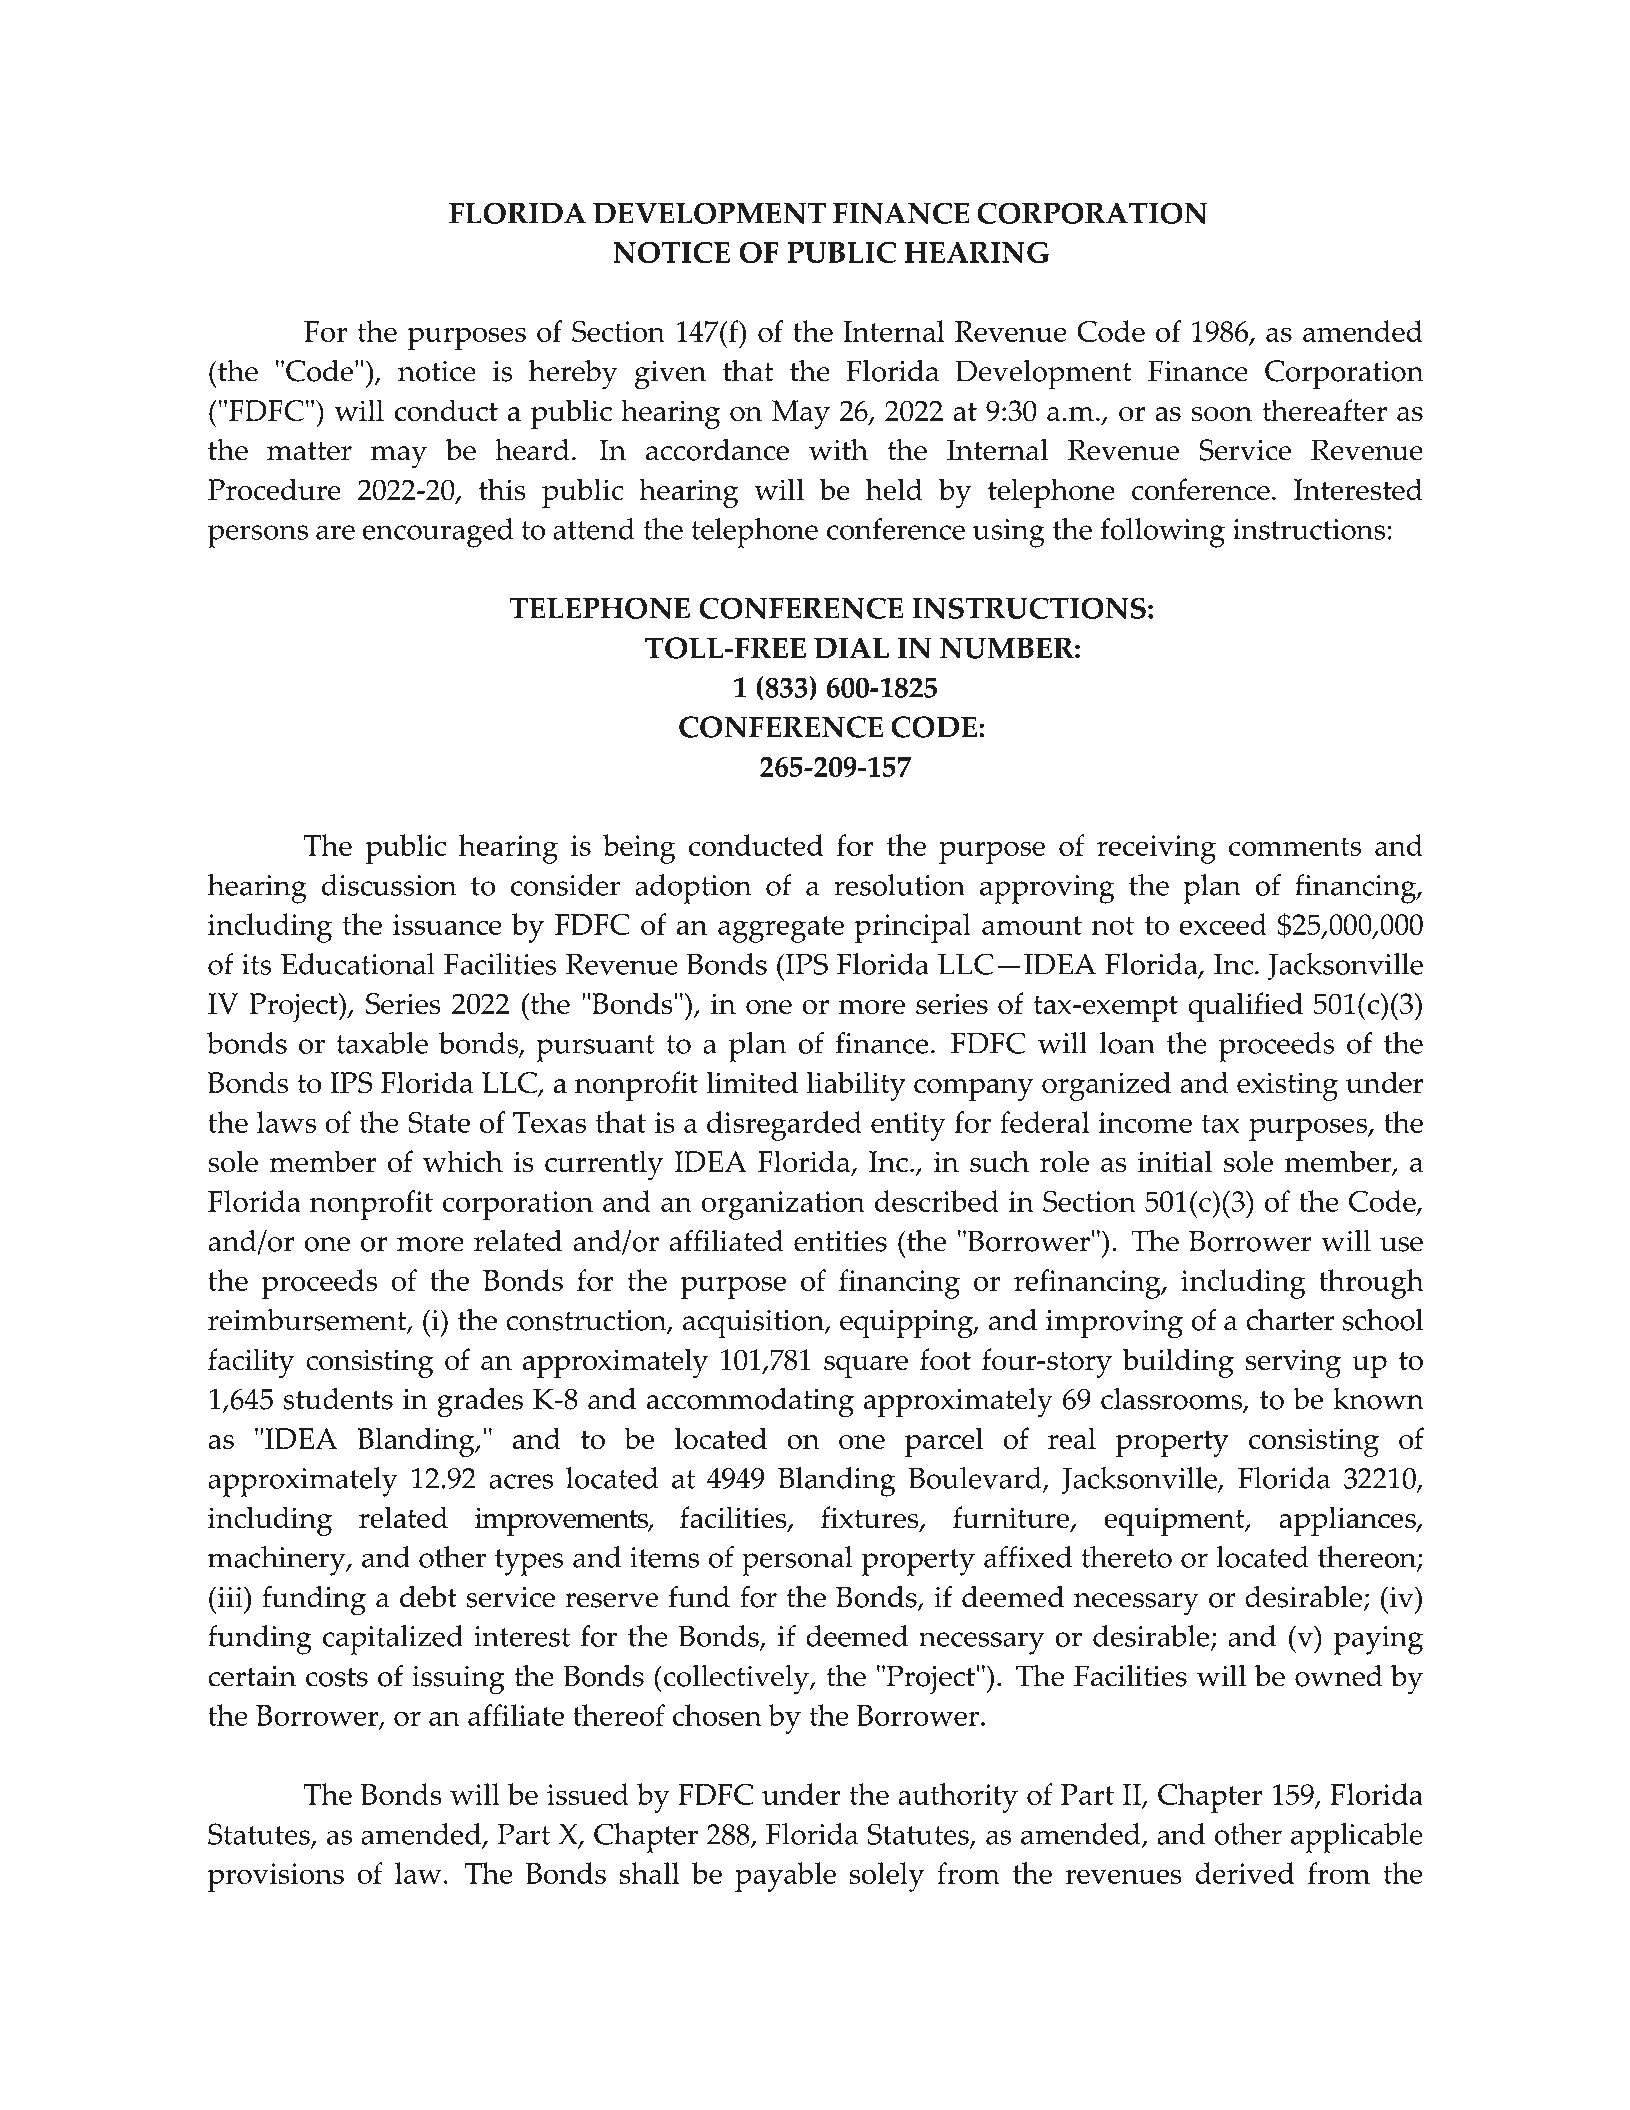 Image resolution: width=1630 pixels, height=2110 pixels. I want to click on payable, so click(785, 1877).
